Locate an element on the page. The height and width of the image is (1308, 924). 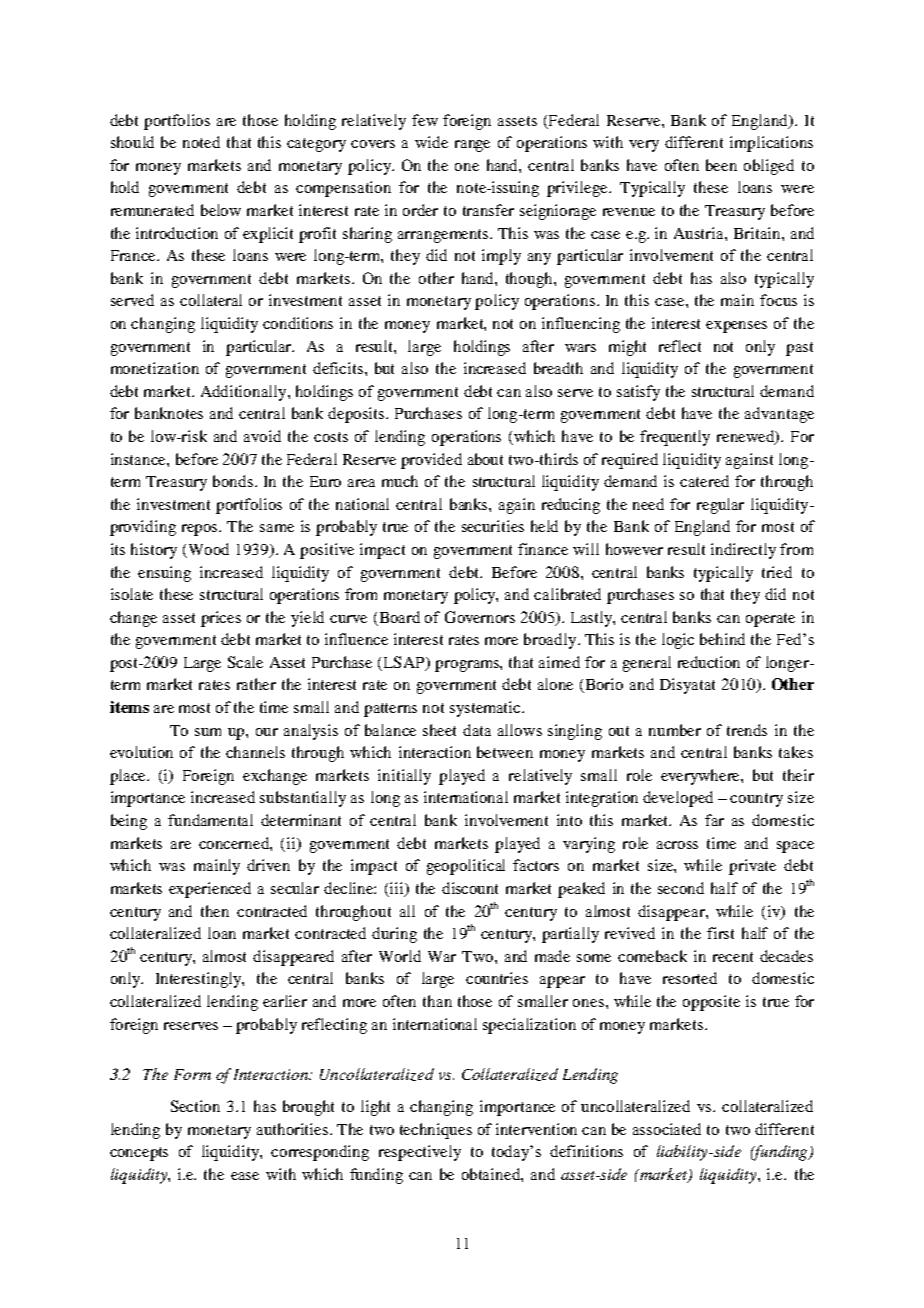
experienced is located at coordinates (210, 890).
